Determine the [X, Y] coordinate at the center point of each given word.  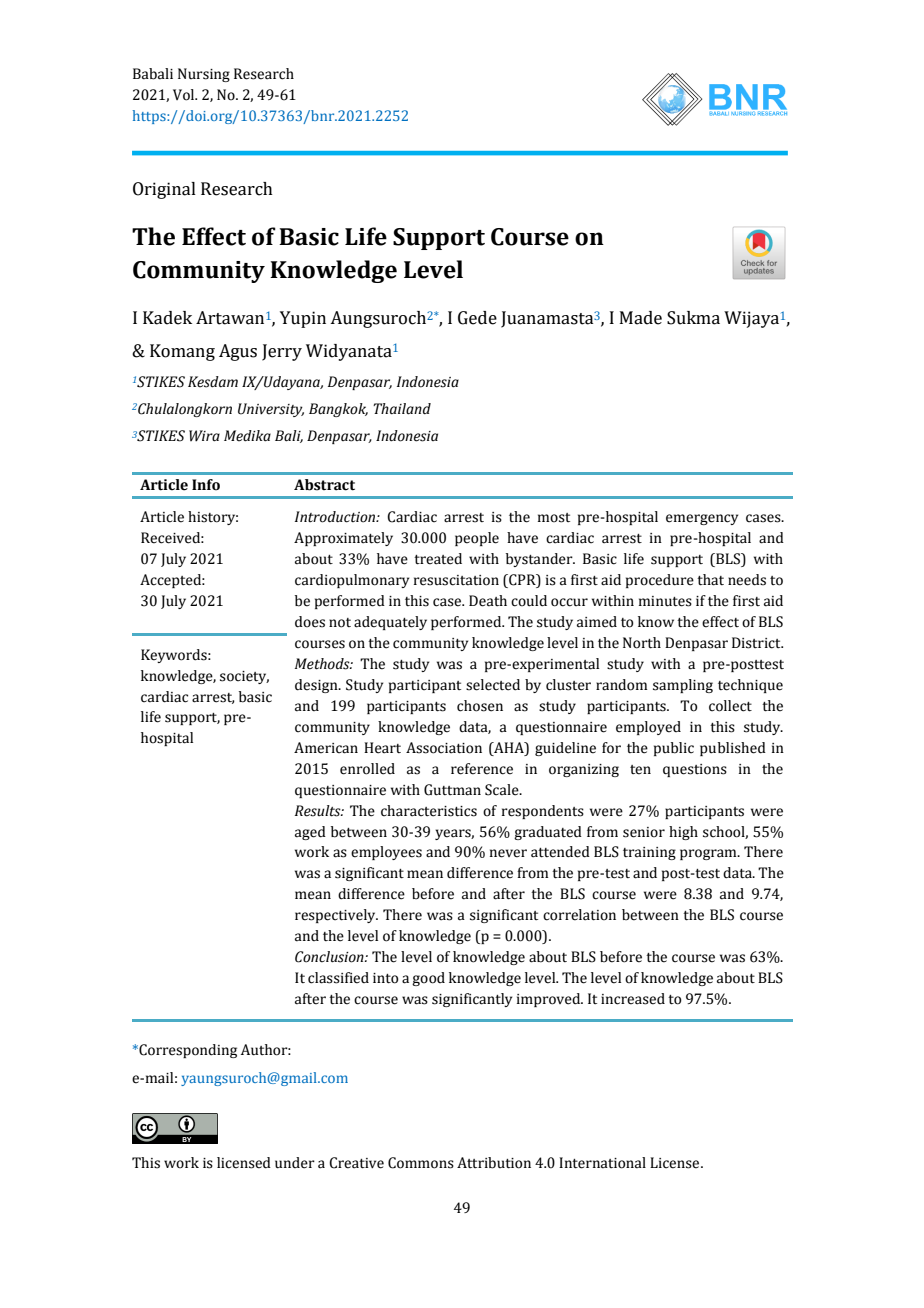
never [508, 853]
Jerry [282, 352]
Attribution [494, 1163]
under [295, 1163]
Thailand [402, 409]
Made [641, 318]
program [709, 854]
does [310, 622]
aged [310, 833]
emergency [702, 519]
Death [488, 601]
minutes [665, 601]
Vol [185, 95]
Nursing [204, 75]
